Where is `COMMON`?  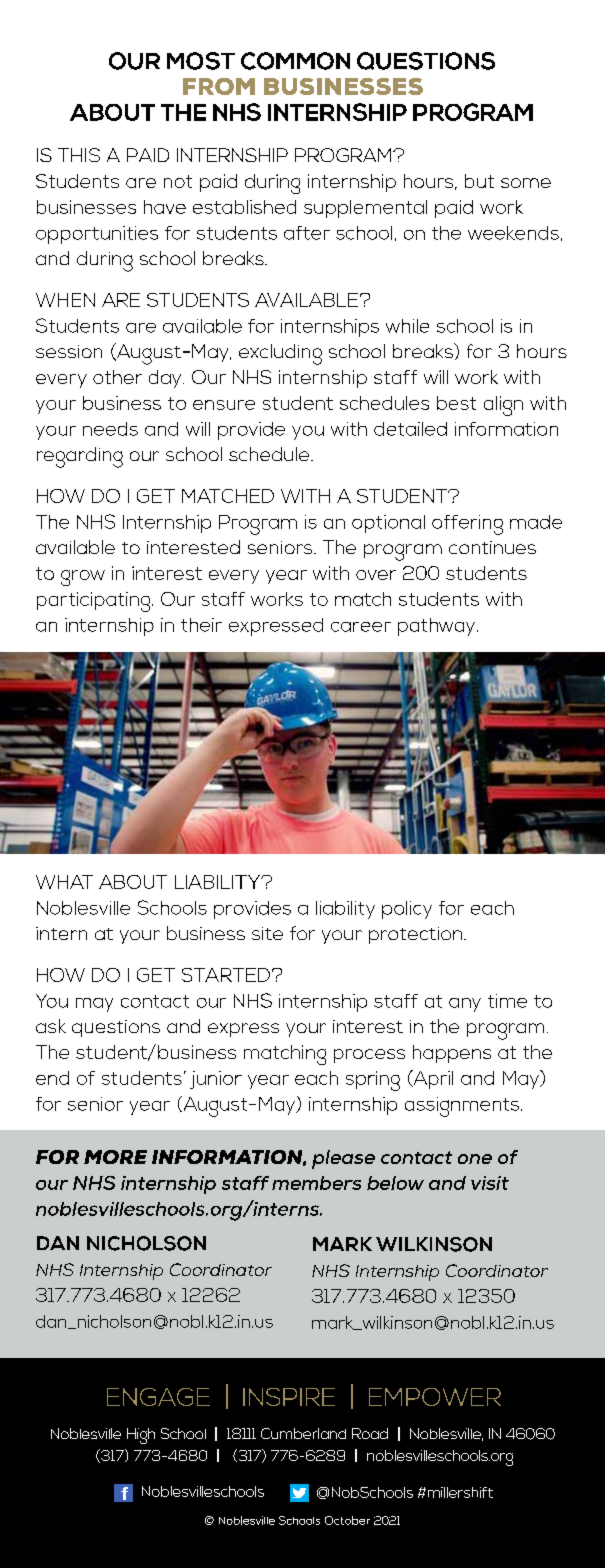
COMMON is located at coordinates (295, 61).
